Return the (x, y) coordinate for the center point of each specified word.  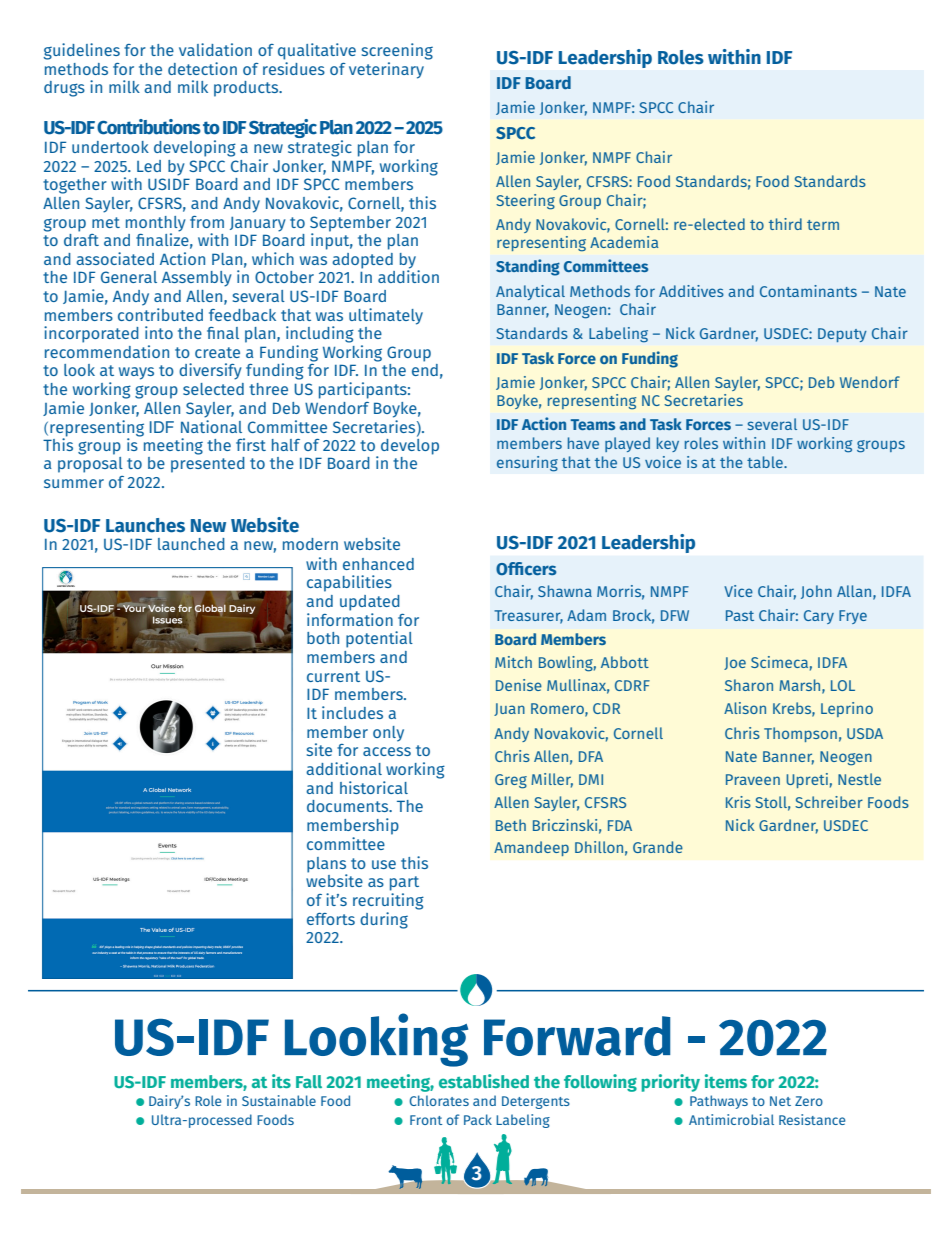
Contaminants (808, 291)
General (129, 277)
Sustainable (279, 1100)
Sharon (749, 685)
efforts (331, 919)
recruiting (388, 901)
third (785, 224)
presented (208, 465)
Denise (519, 685)
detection (202, 68)
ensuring (527, 464)
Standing (528, 267)
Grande (658, 847)
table (766, 462)
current (333, 676)
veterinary (388, 69)
